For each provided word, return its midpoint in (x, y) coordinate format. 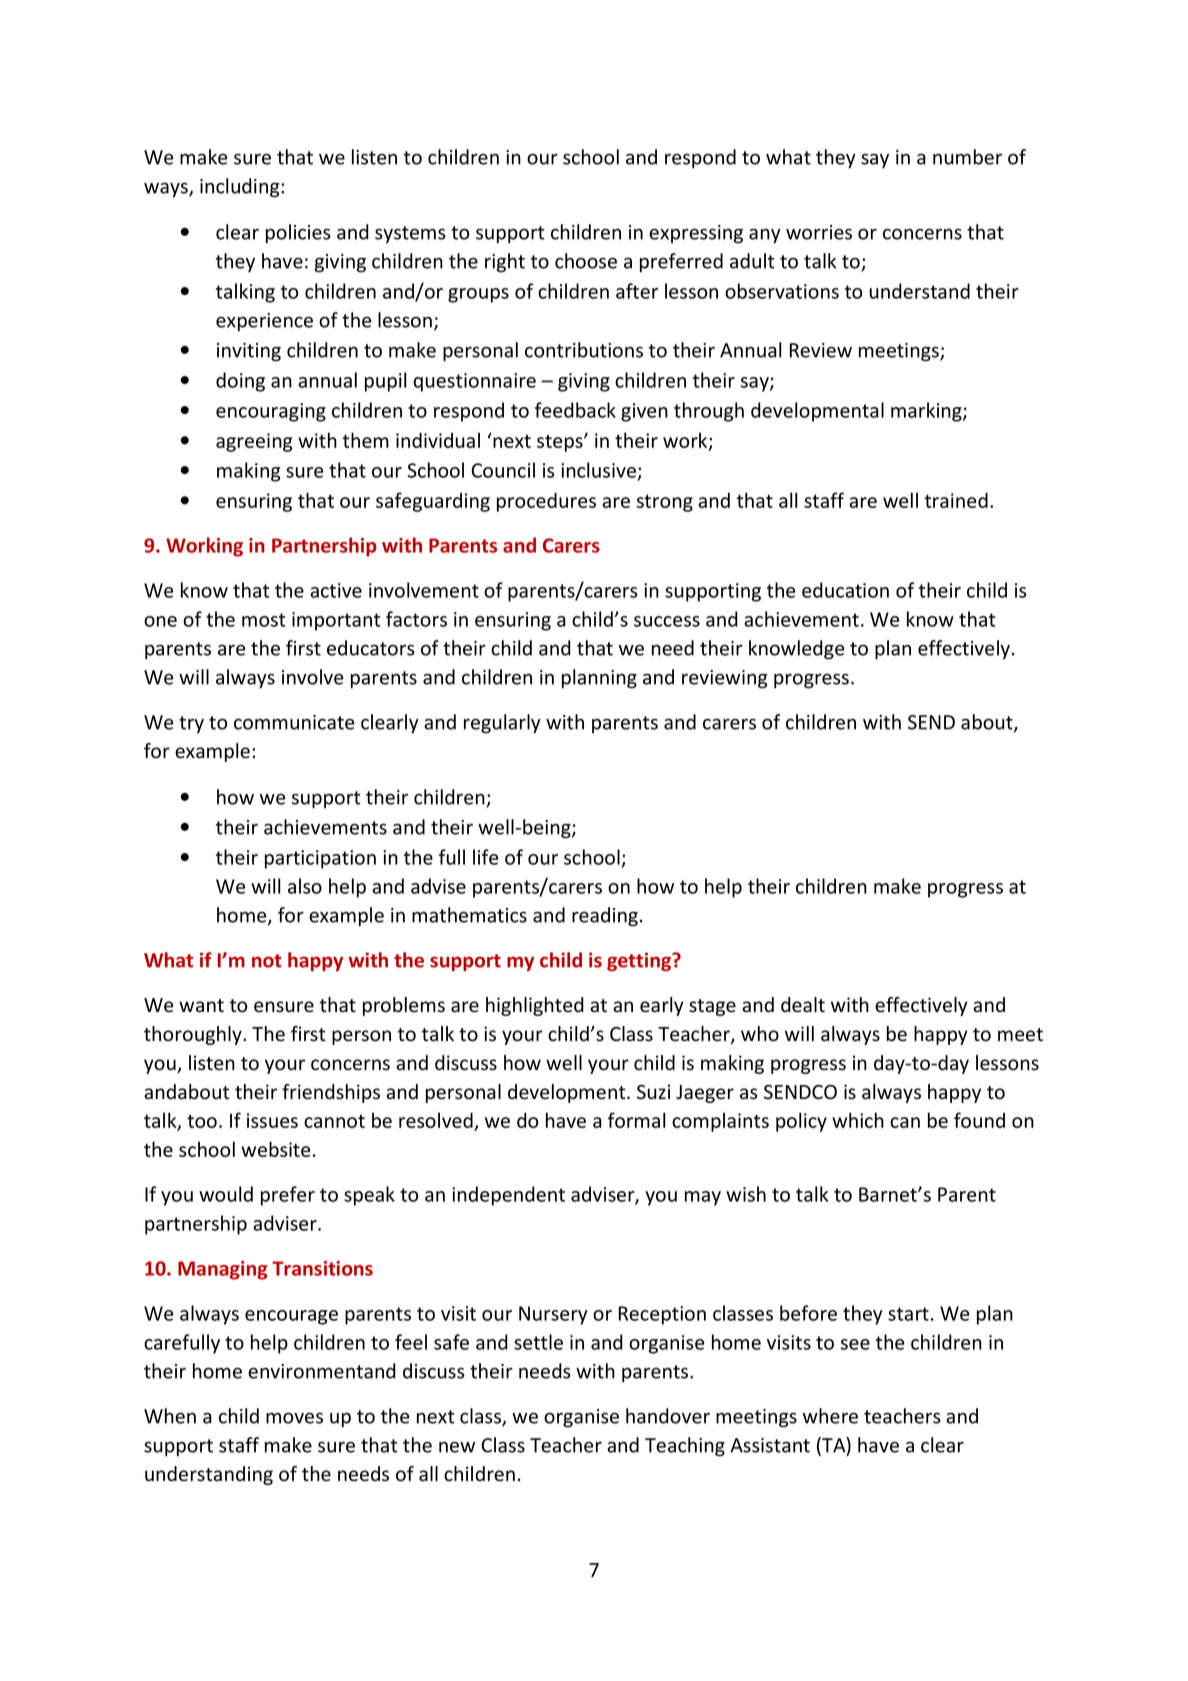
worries (819, 232)
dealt (803, 1005)
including (241, 188)
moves (294, 1418)
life (485, 857)
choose (586, 261)
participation (320, 859)
